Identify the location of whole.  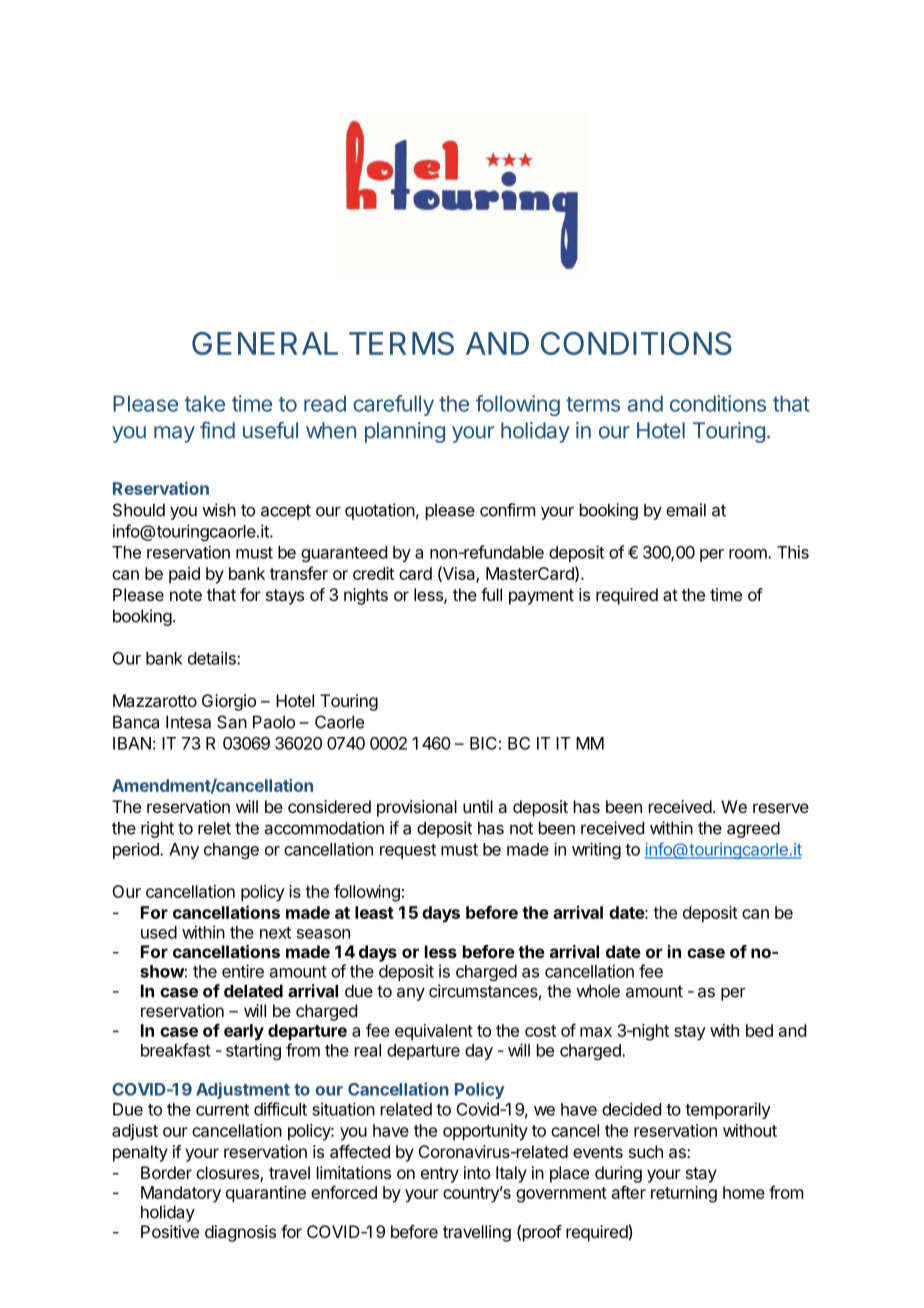
(598, 991).
